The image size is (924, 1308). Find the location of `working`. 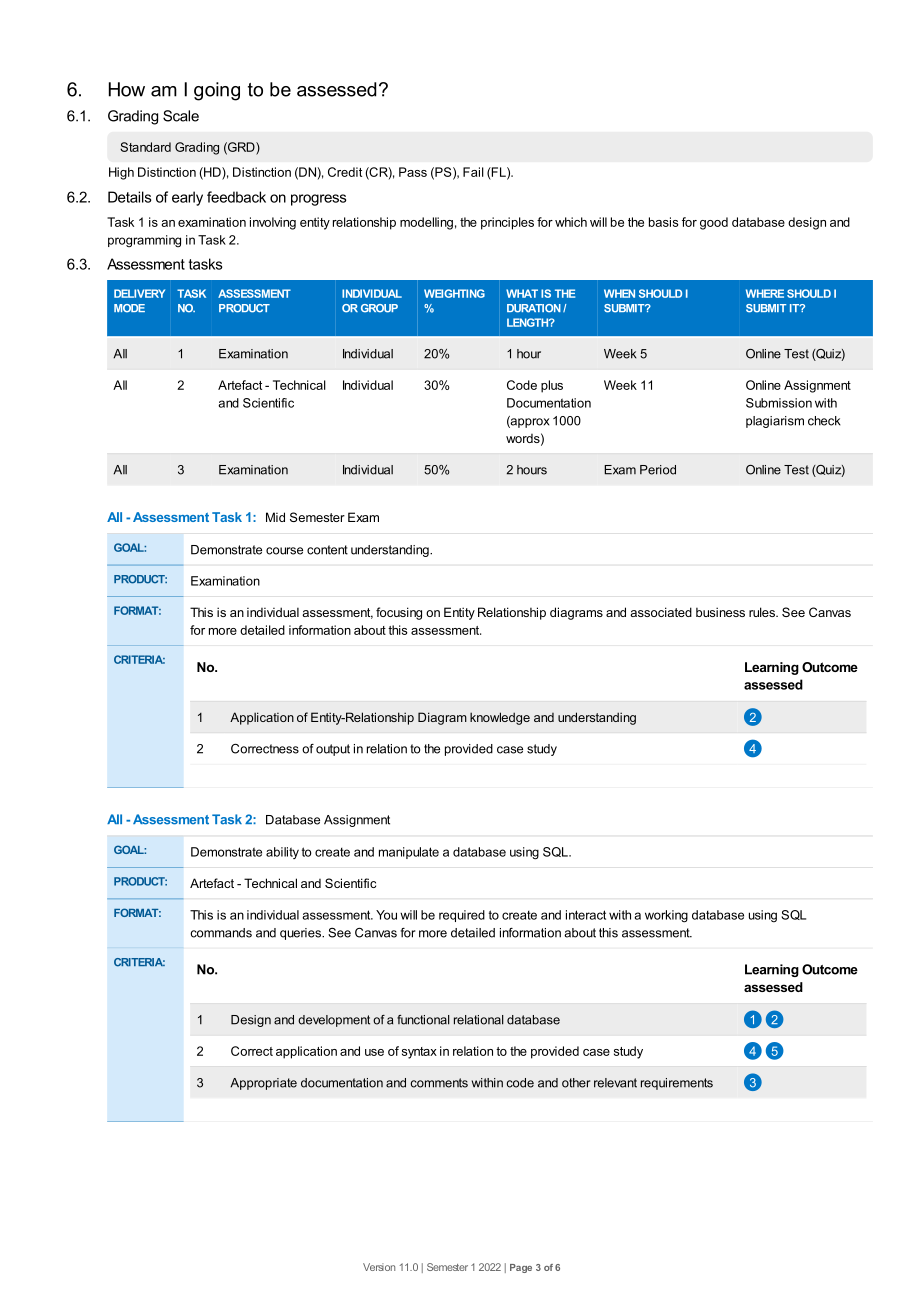

working is located at coordinates (666, 916).
